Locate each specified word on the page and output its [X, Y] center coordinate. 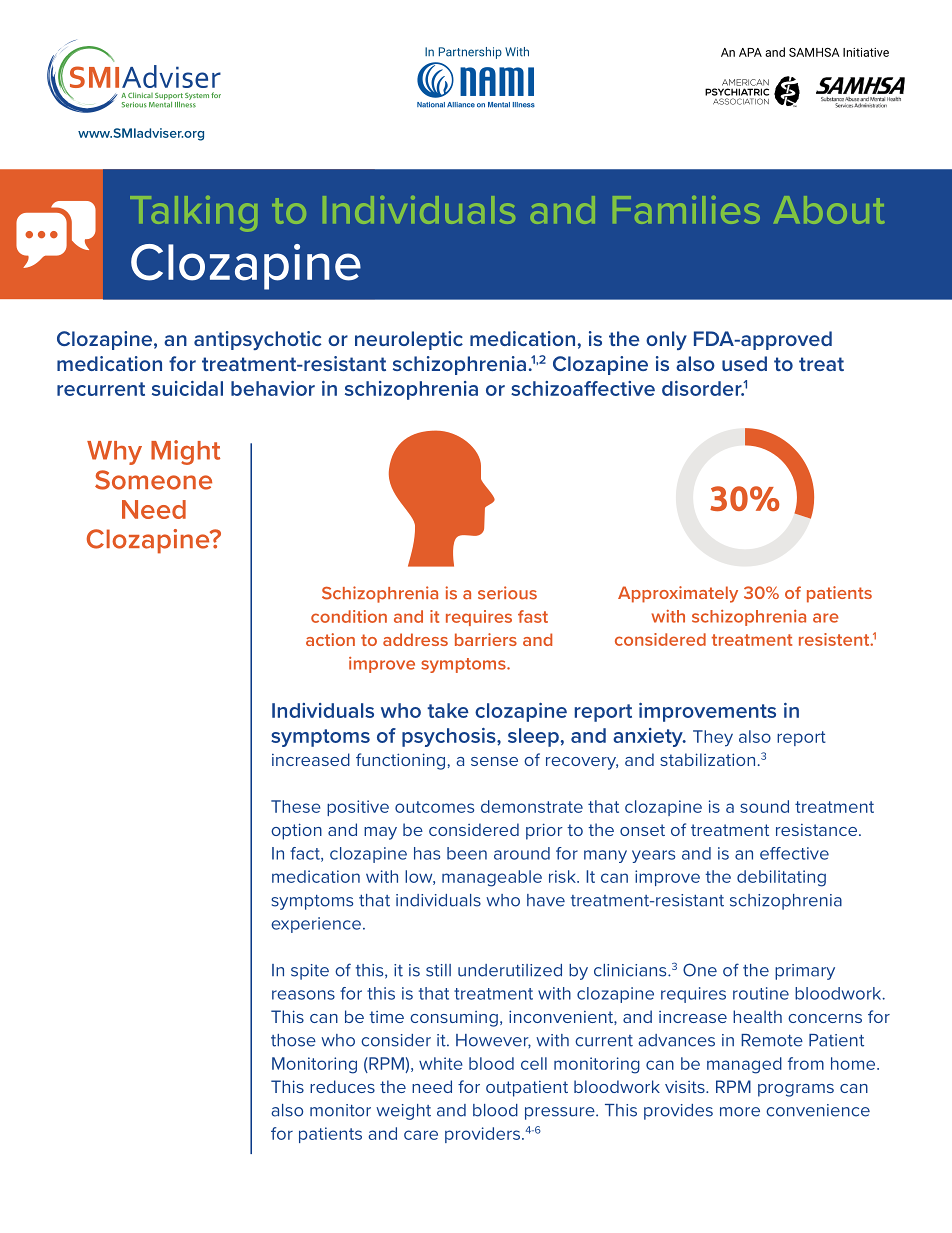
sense [494, 761]
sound [764, 806]
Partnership [470, 53]
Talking [193, 214]
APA [750, 52]
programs [796, 1090]
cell [534, 1063]
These [295, 806]
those [293, 1040]
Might [185, 452]
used [744, 363]
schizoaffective [583, 388]
